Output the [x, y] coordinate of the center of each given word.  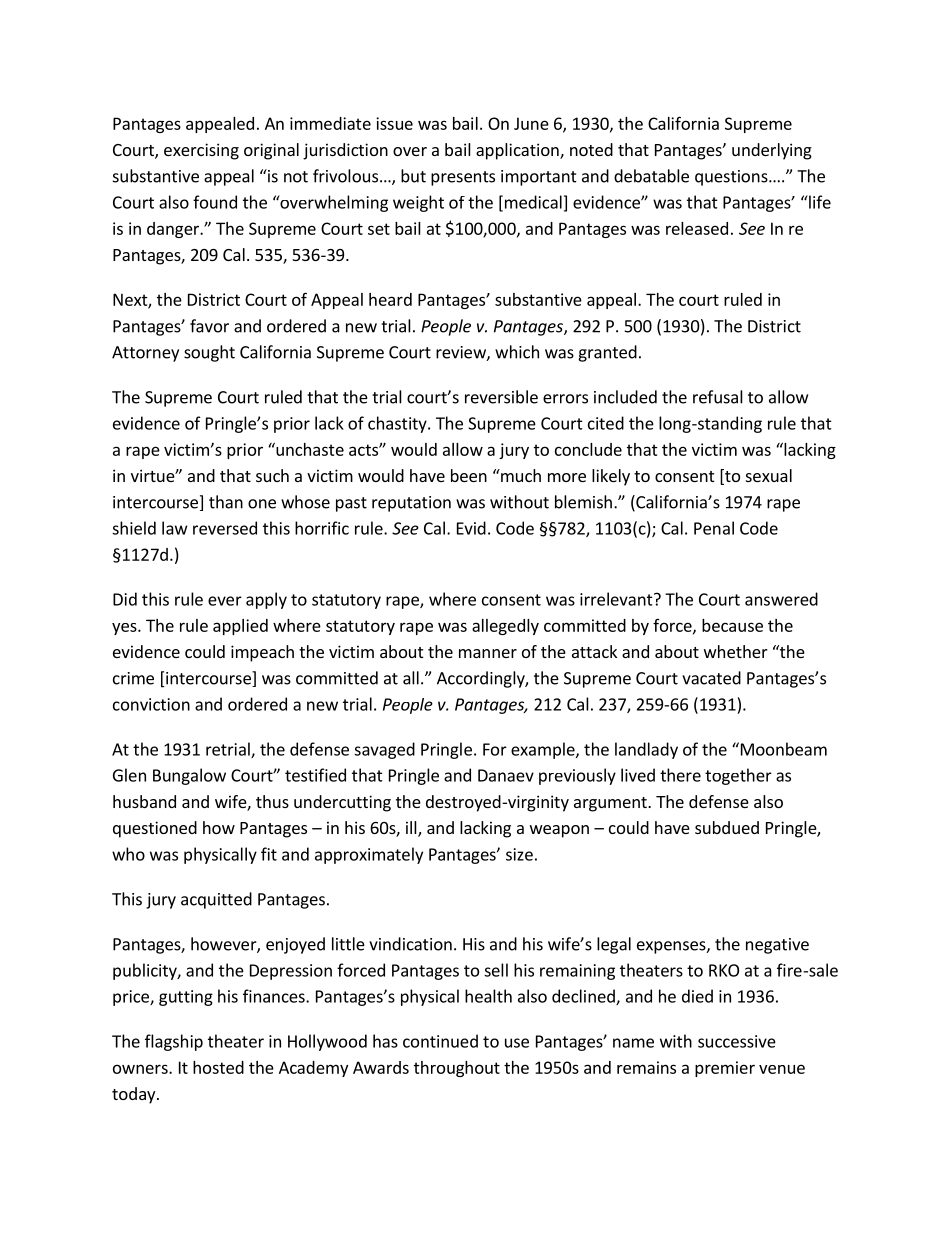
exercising [201, 151]
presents [463, 178]
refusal [718, 397]
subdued [727, 827]
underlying [772, 151]
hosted [218, 1067]
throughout [457, 1069]
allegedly [505, 627]
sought [209, 353]
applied [240, 627]
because [732, 625]
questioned [155, 829]
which [517, 352]
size [519, 854]
